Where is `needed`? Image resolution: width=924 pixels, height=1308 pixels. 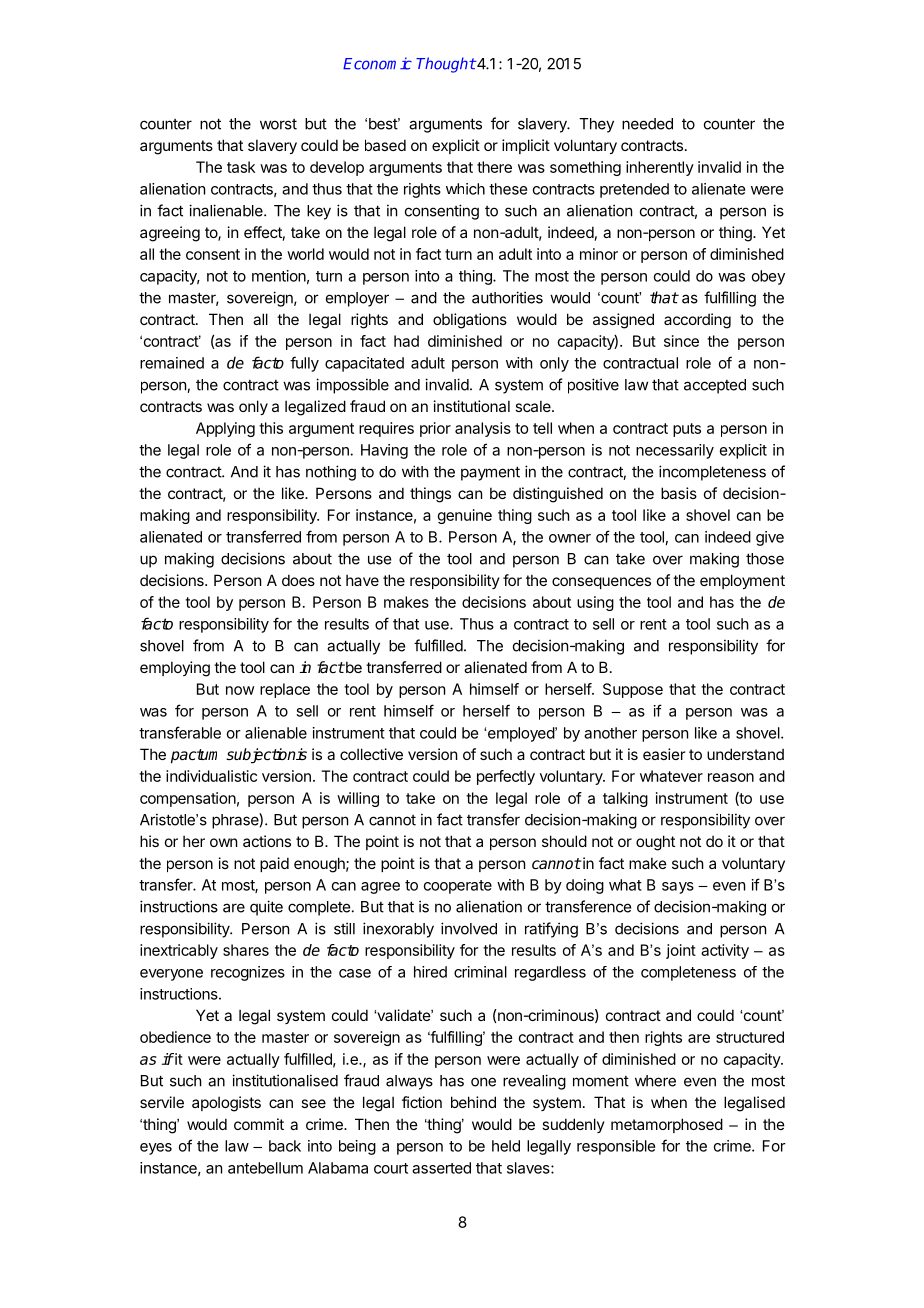 needed is located at coordinates (647, 124).
